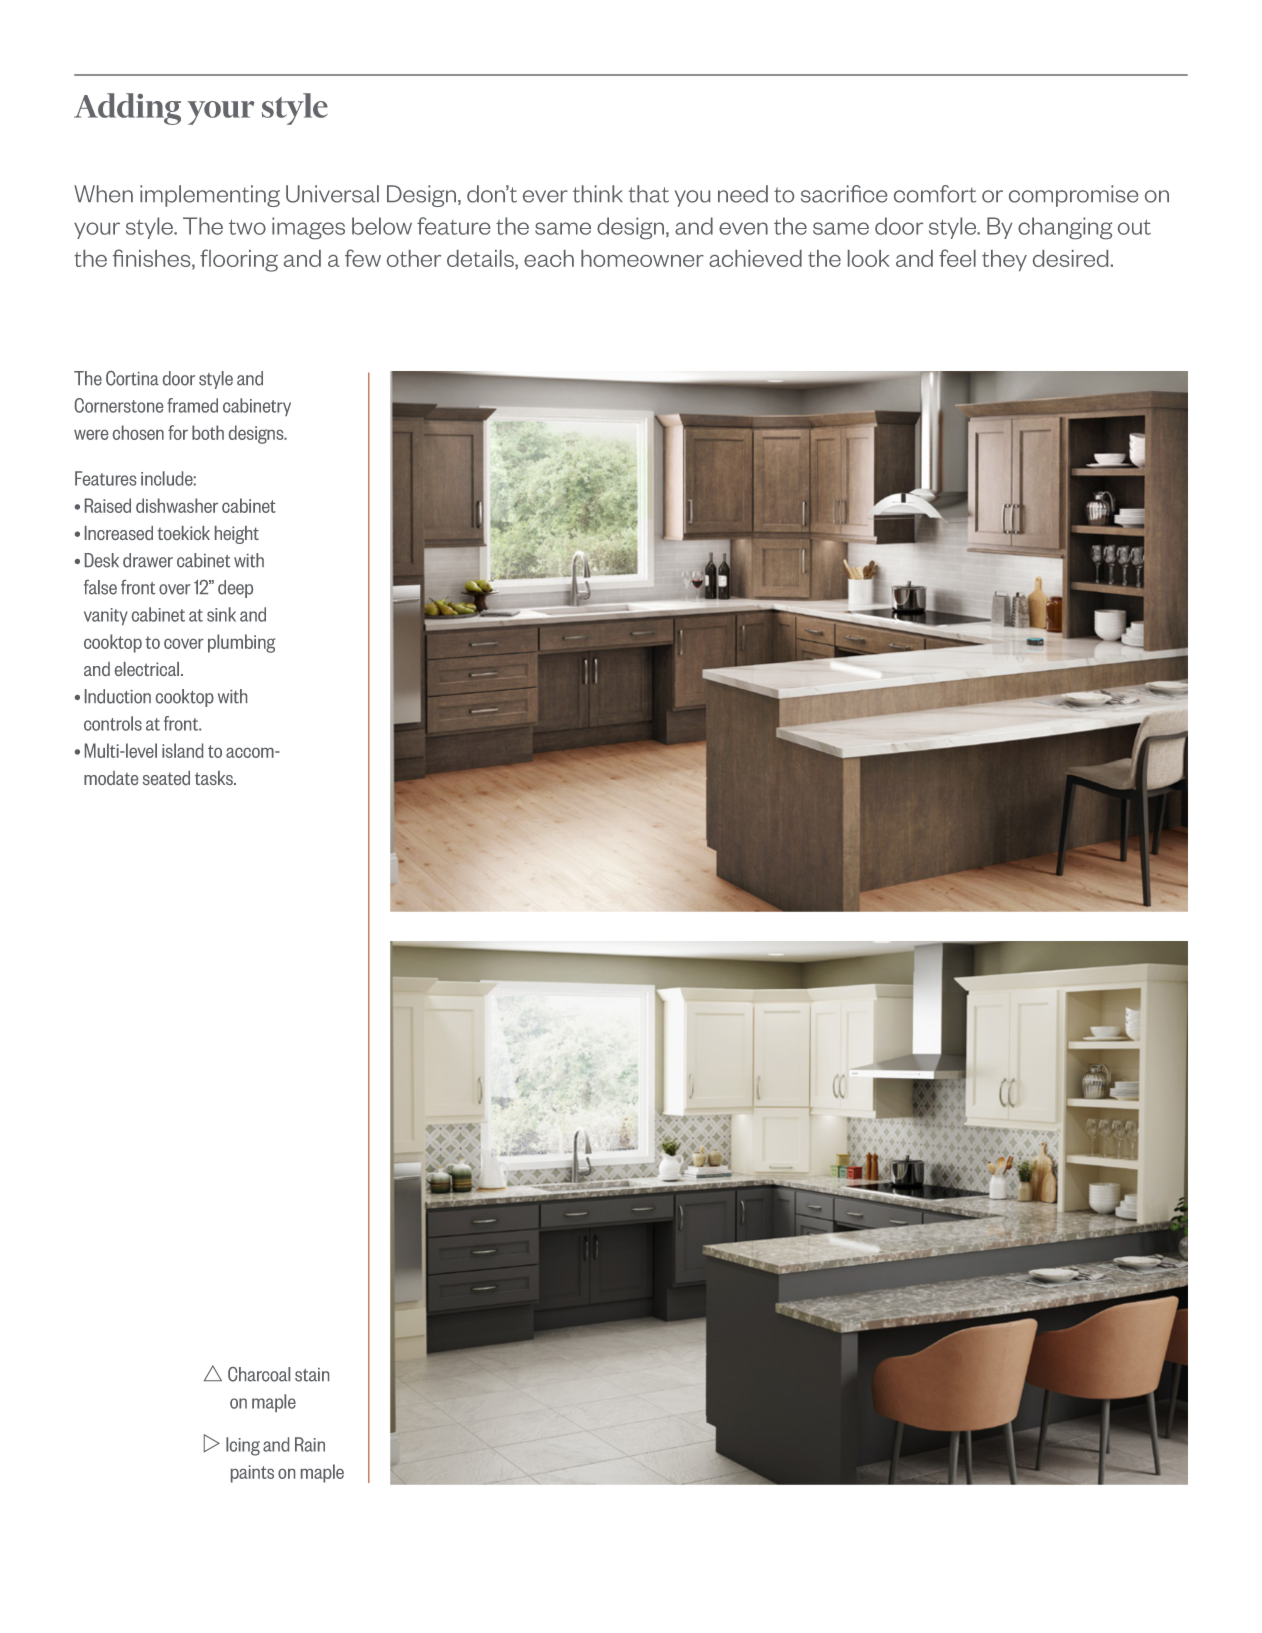  Describe the element at coordinates (215, 778) in the image. I see `tasks` at that location.
